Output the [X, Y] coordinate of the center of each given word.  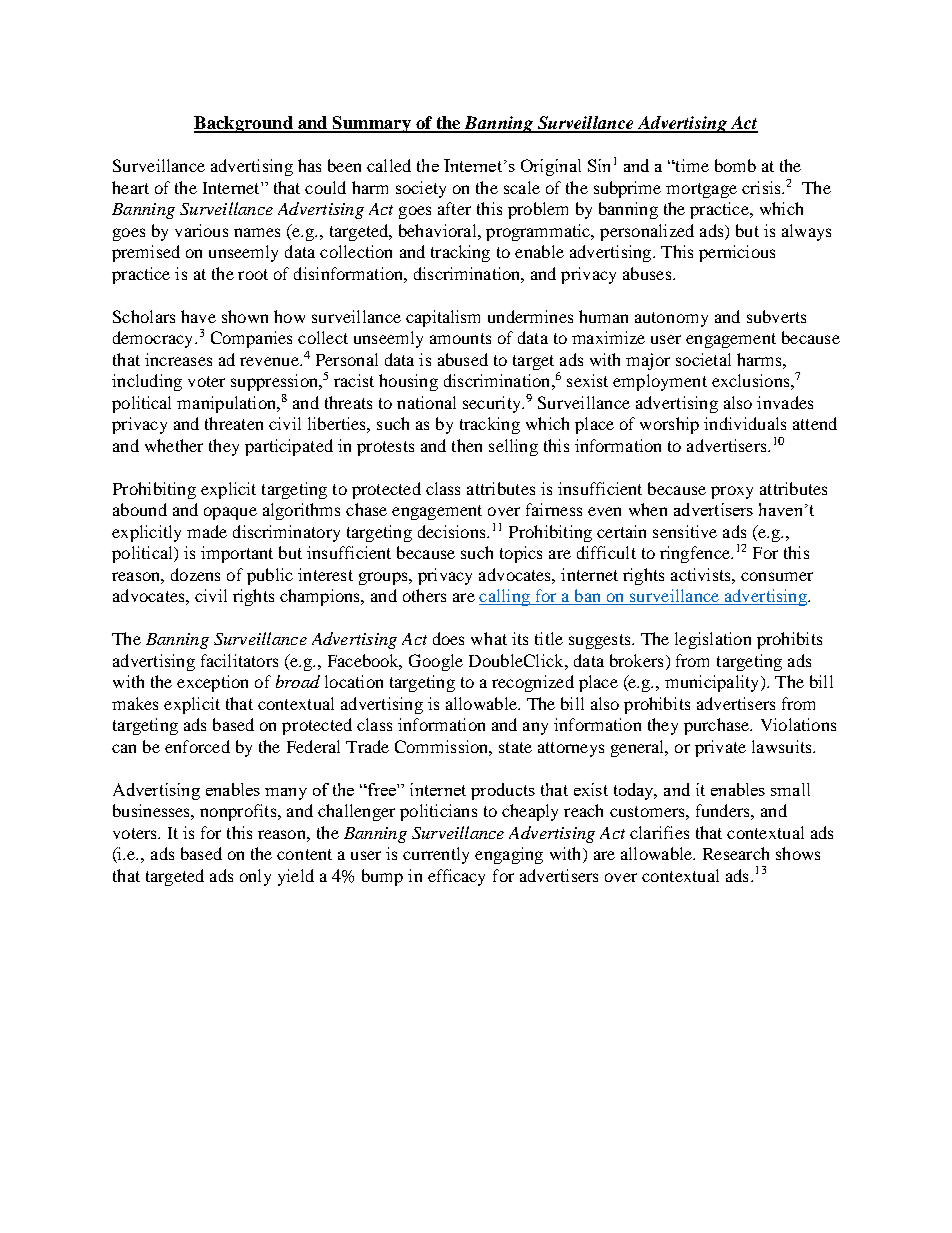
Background [244, 124]
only [255, 877]
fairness [554, 509]
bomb [735, 165]
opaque [230, 513]
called [389, 165]
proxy [732, 492]
